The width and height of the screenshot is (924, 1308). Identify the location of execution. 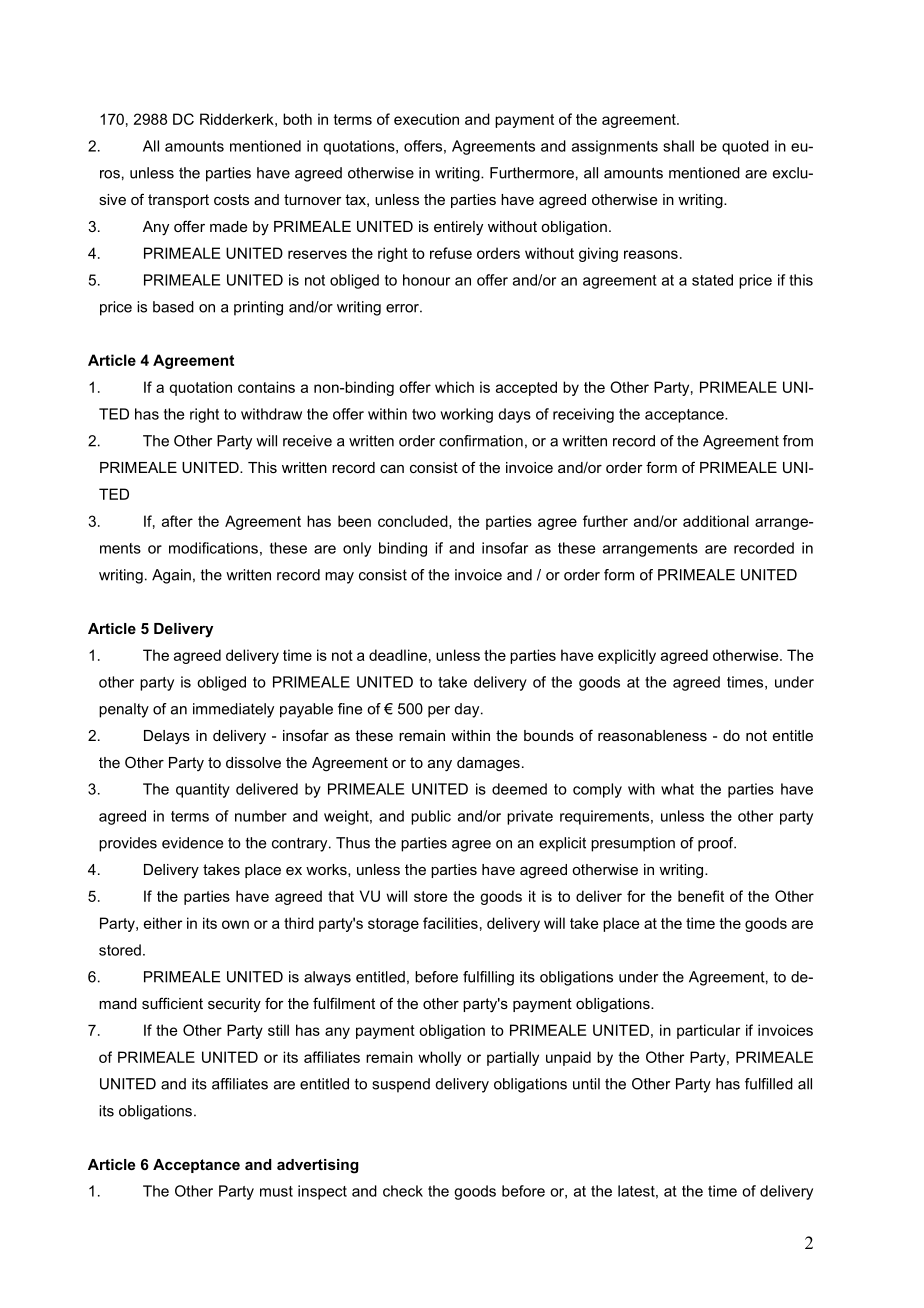
(426, 119).
